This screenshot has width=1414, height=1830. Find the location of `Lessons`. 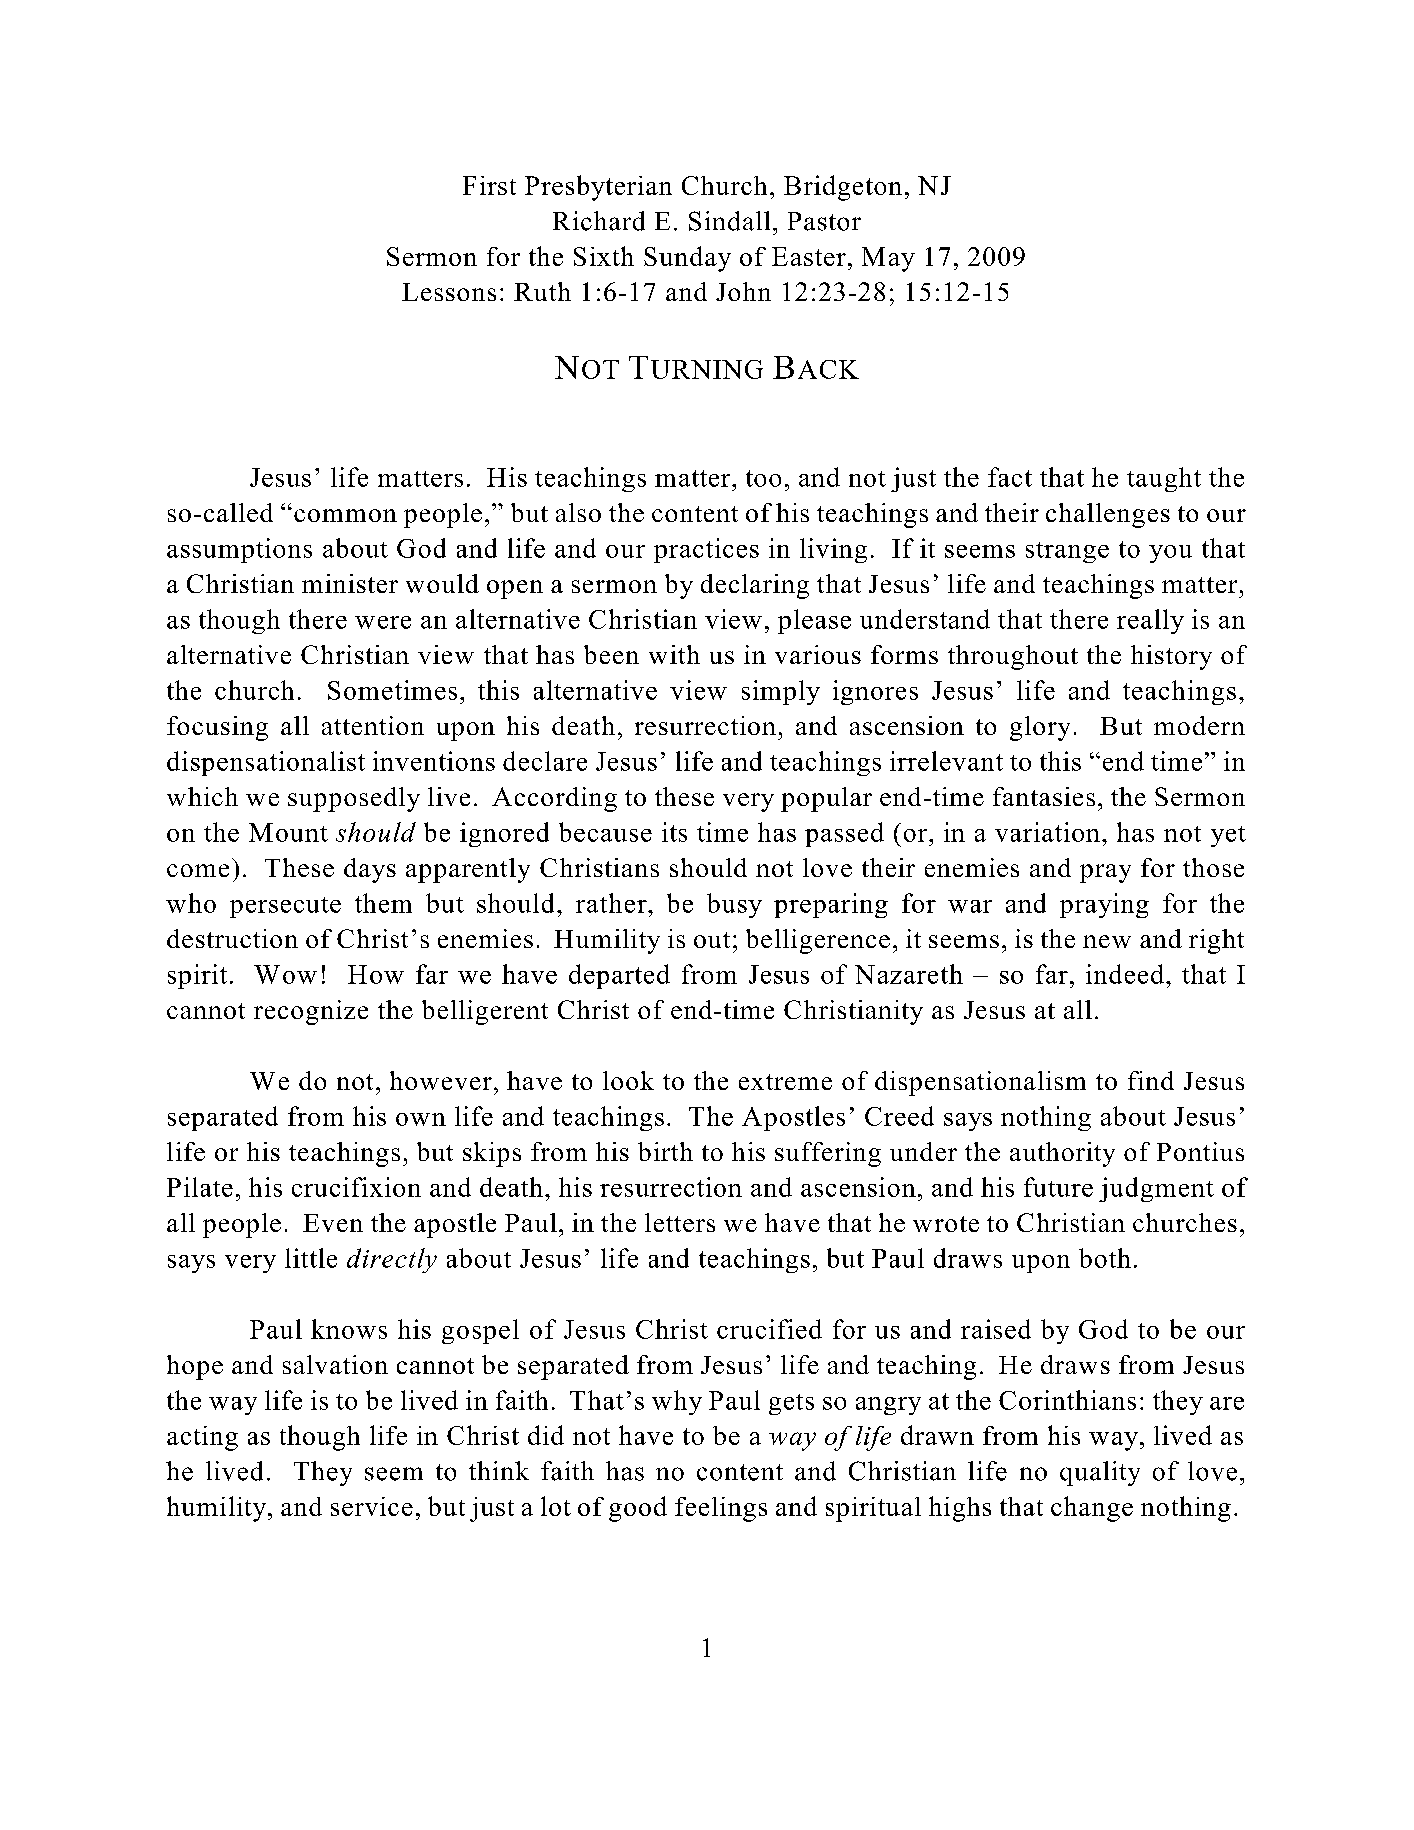

Lessons is located at coordinates (449, 292).
